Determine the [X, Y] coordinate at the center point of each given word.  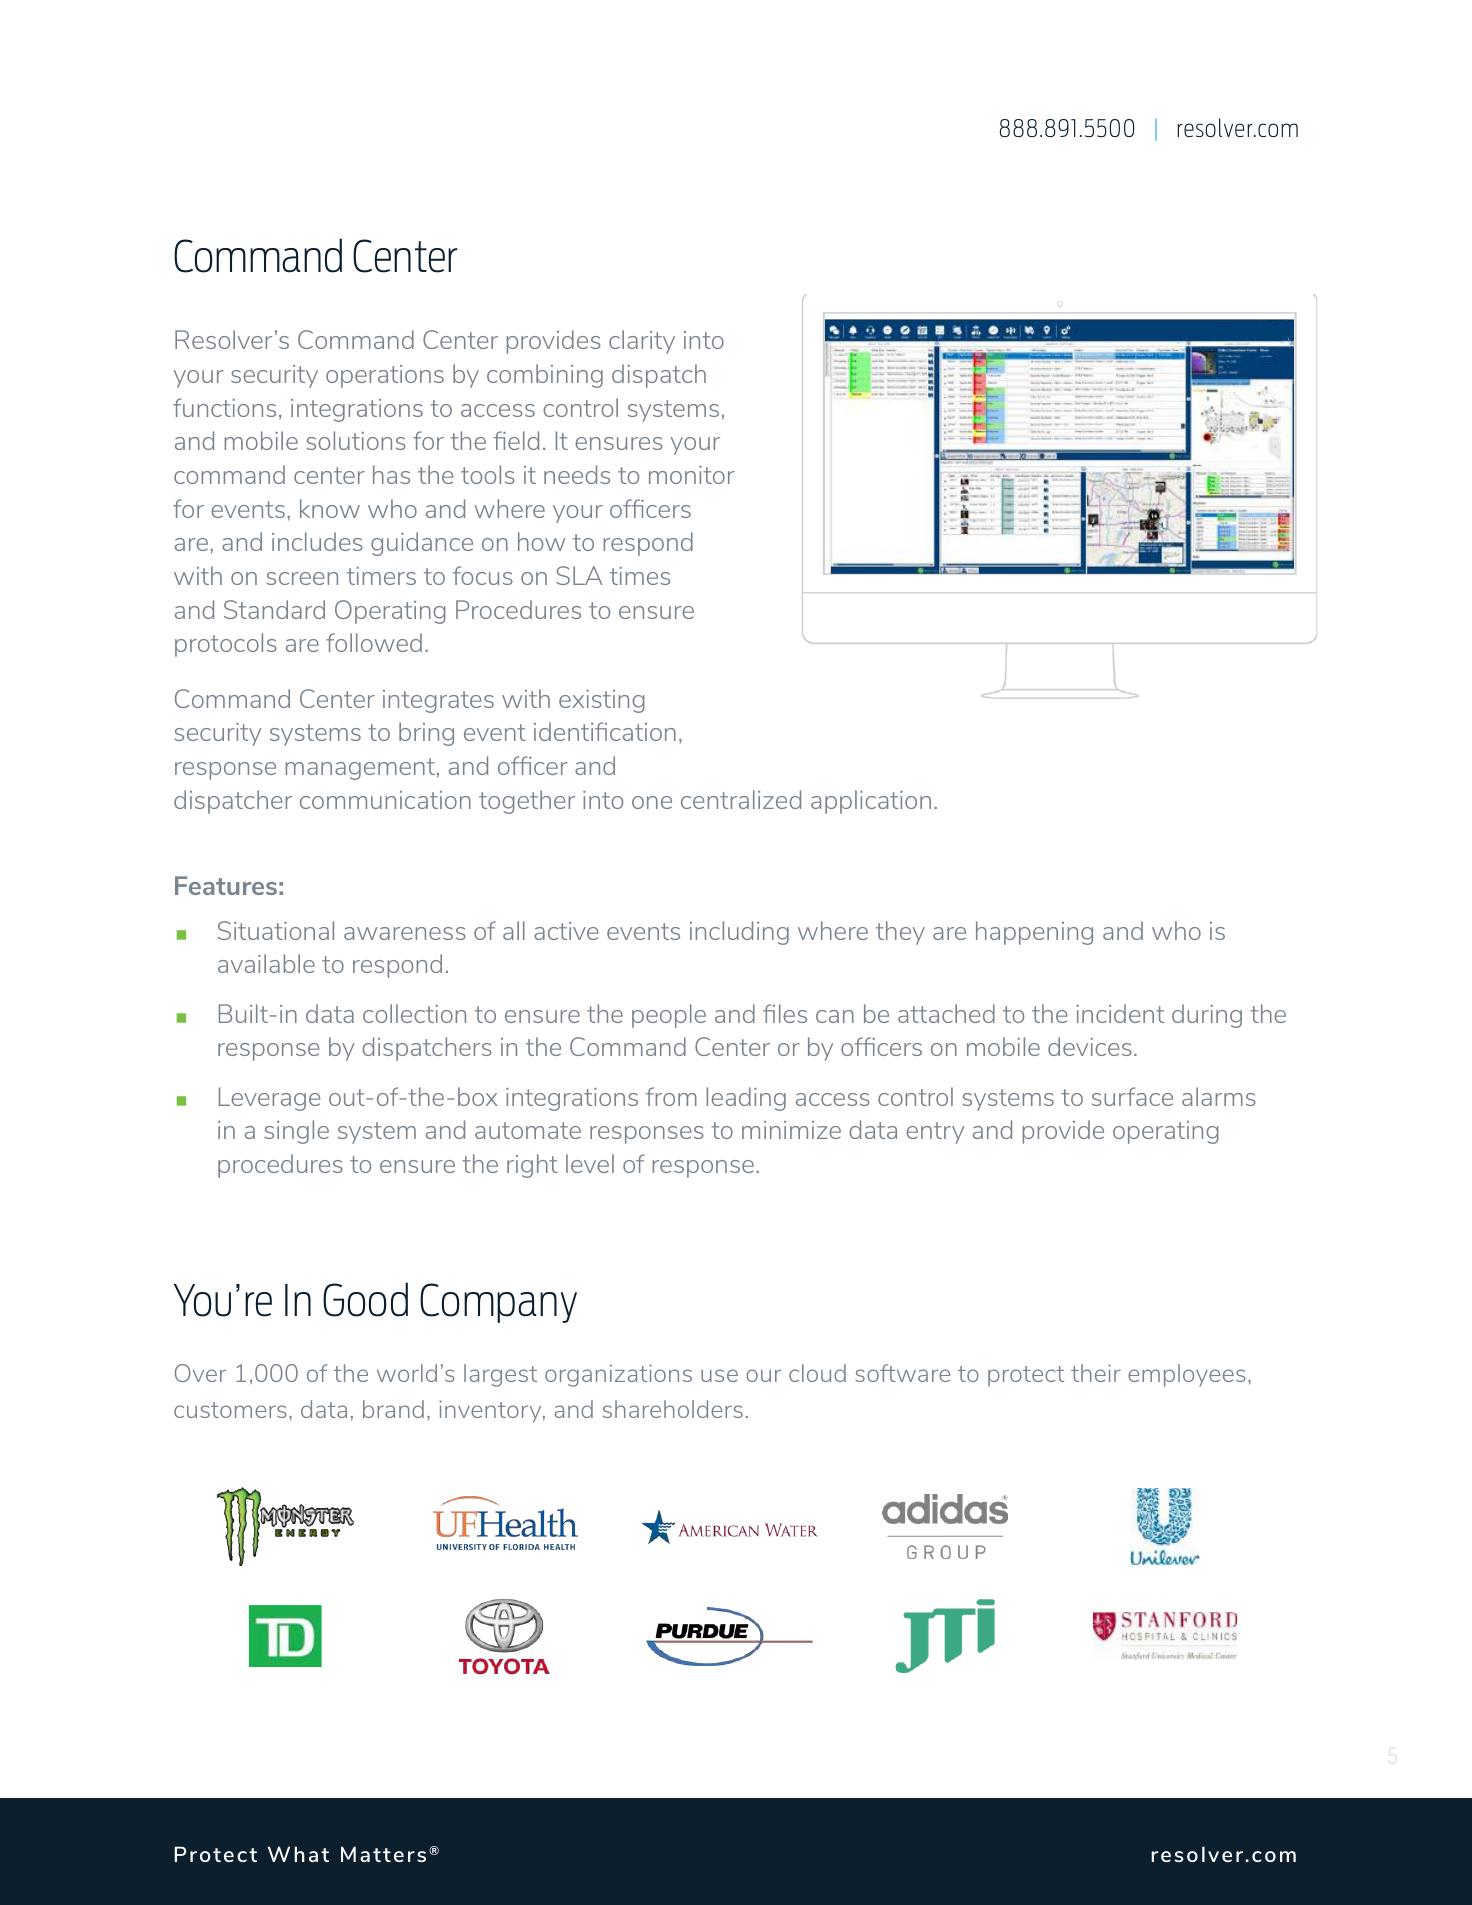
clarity [642, 342]
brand [393, 1409]
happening [1034, 933]
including [739, 933]
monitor [692, 475]
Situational [276, 930]
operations [385, 376]
